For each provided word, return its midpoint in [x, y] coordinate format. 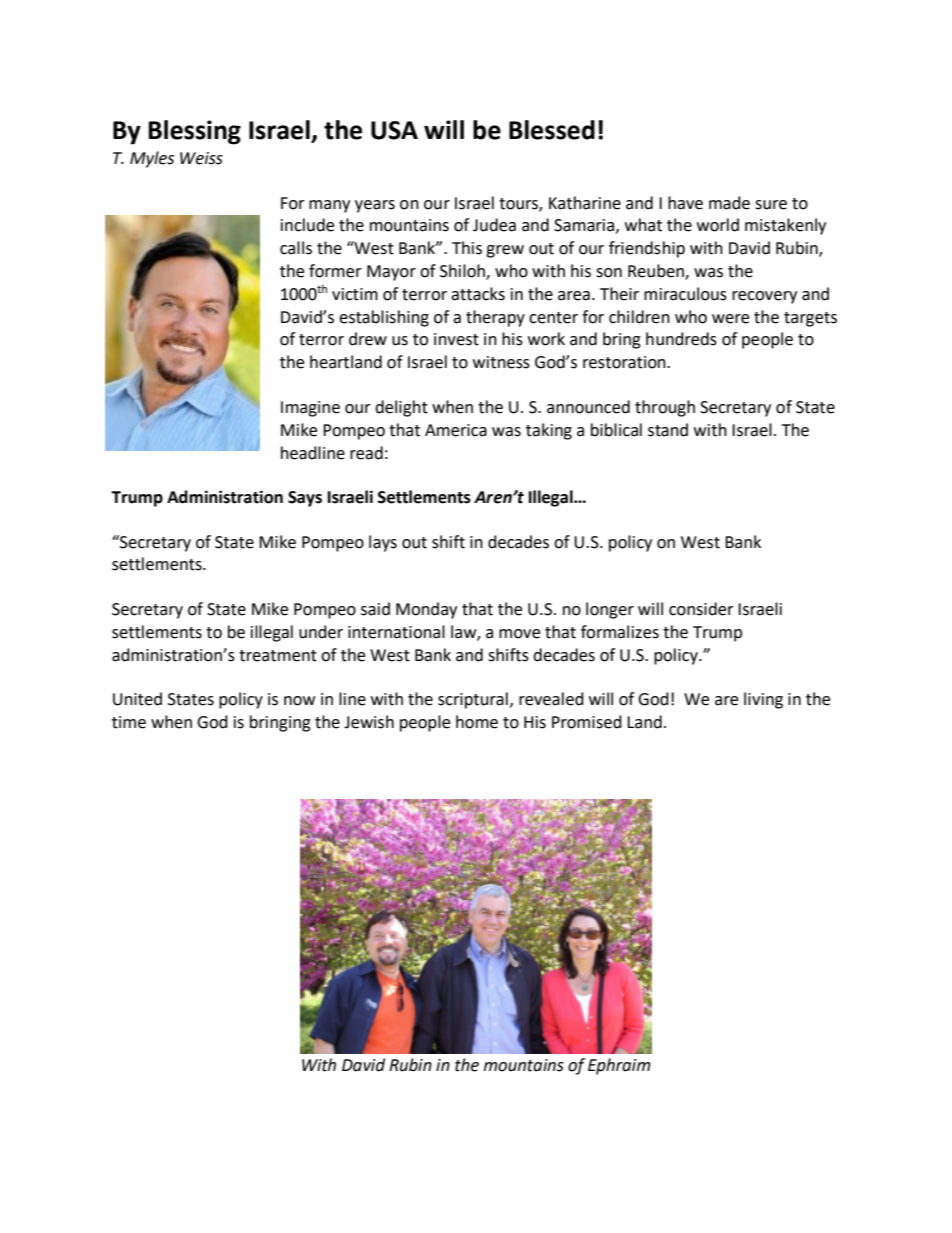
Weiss [201, 158]
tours [519, 204]
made [729, 203]
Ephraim [619, 1066]
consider [701, 609]
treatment [278, 656]
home [477, 722]
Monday [426, 610]
